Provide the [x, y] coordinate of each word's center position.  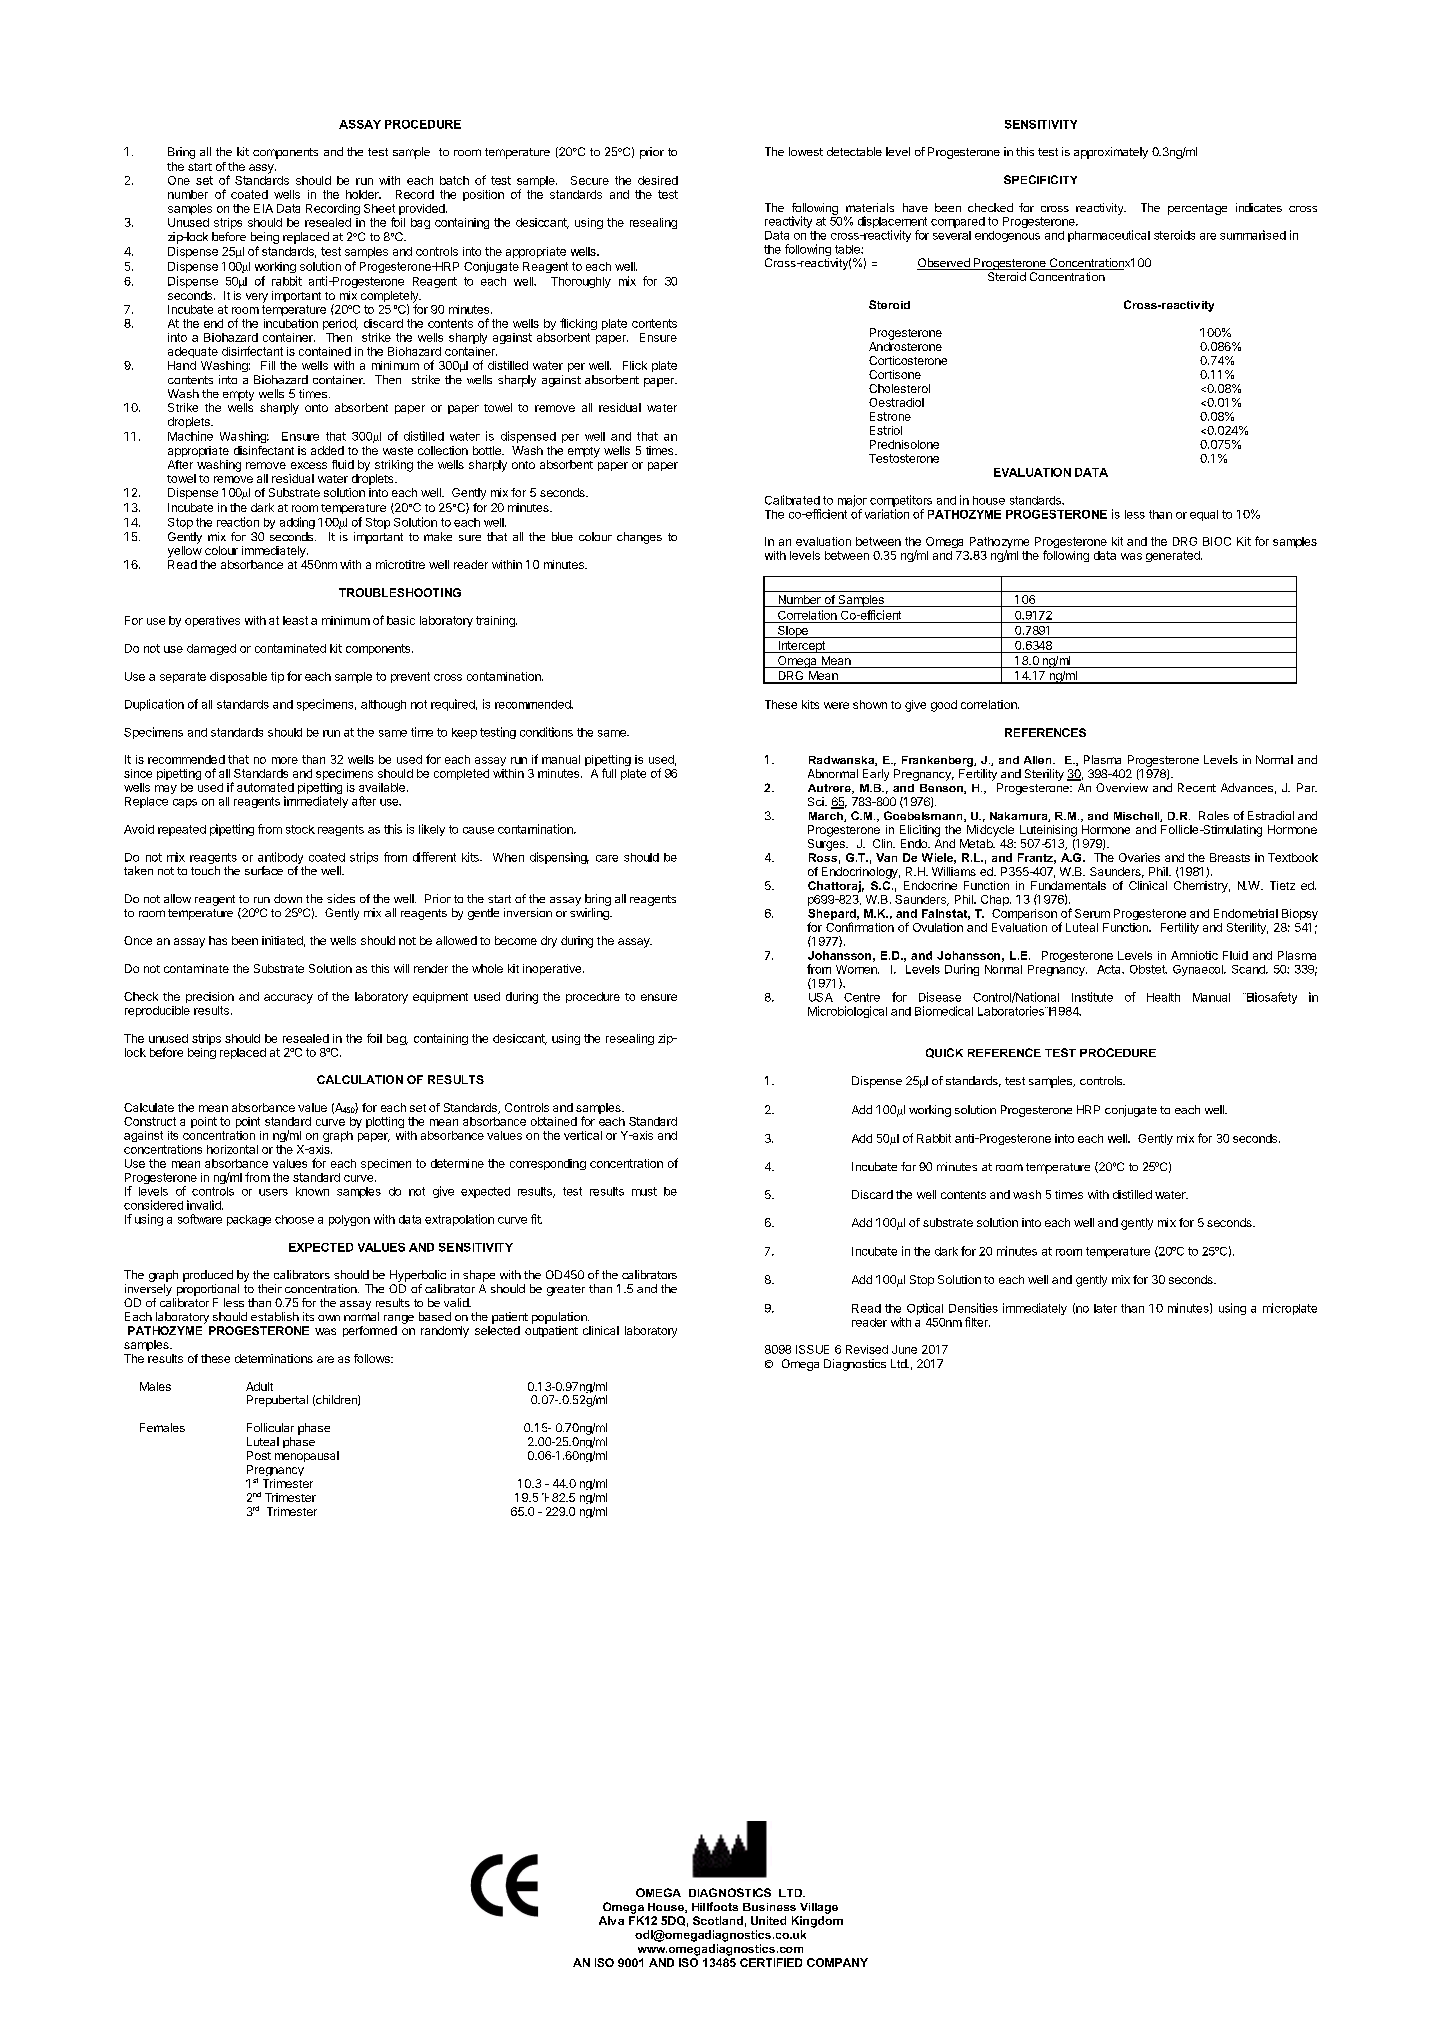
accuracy [288, 999]
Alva [611, 1920]
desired [658, 180]
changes [639, 538]
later [1105, 1308]
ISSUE [812, 1349]
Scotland [718, 1920]
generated [1174, 556]
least [295, 620]
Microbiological [847, 1012]
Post [259, 1455]
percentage [1197, 209]
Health [1163, 997]
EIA [263, 208]
